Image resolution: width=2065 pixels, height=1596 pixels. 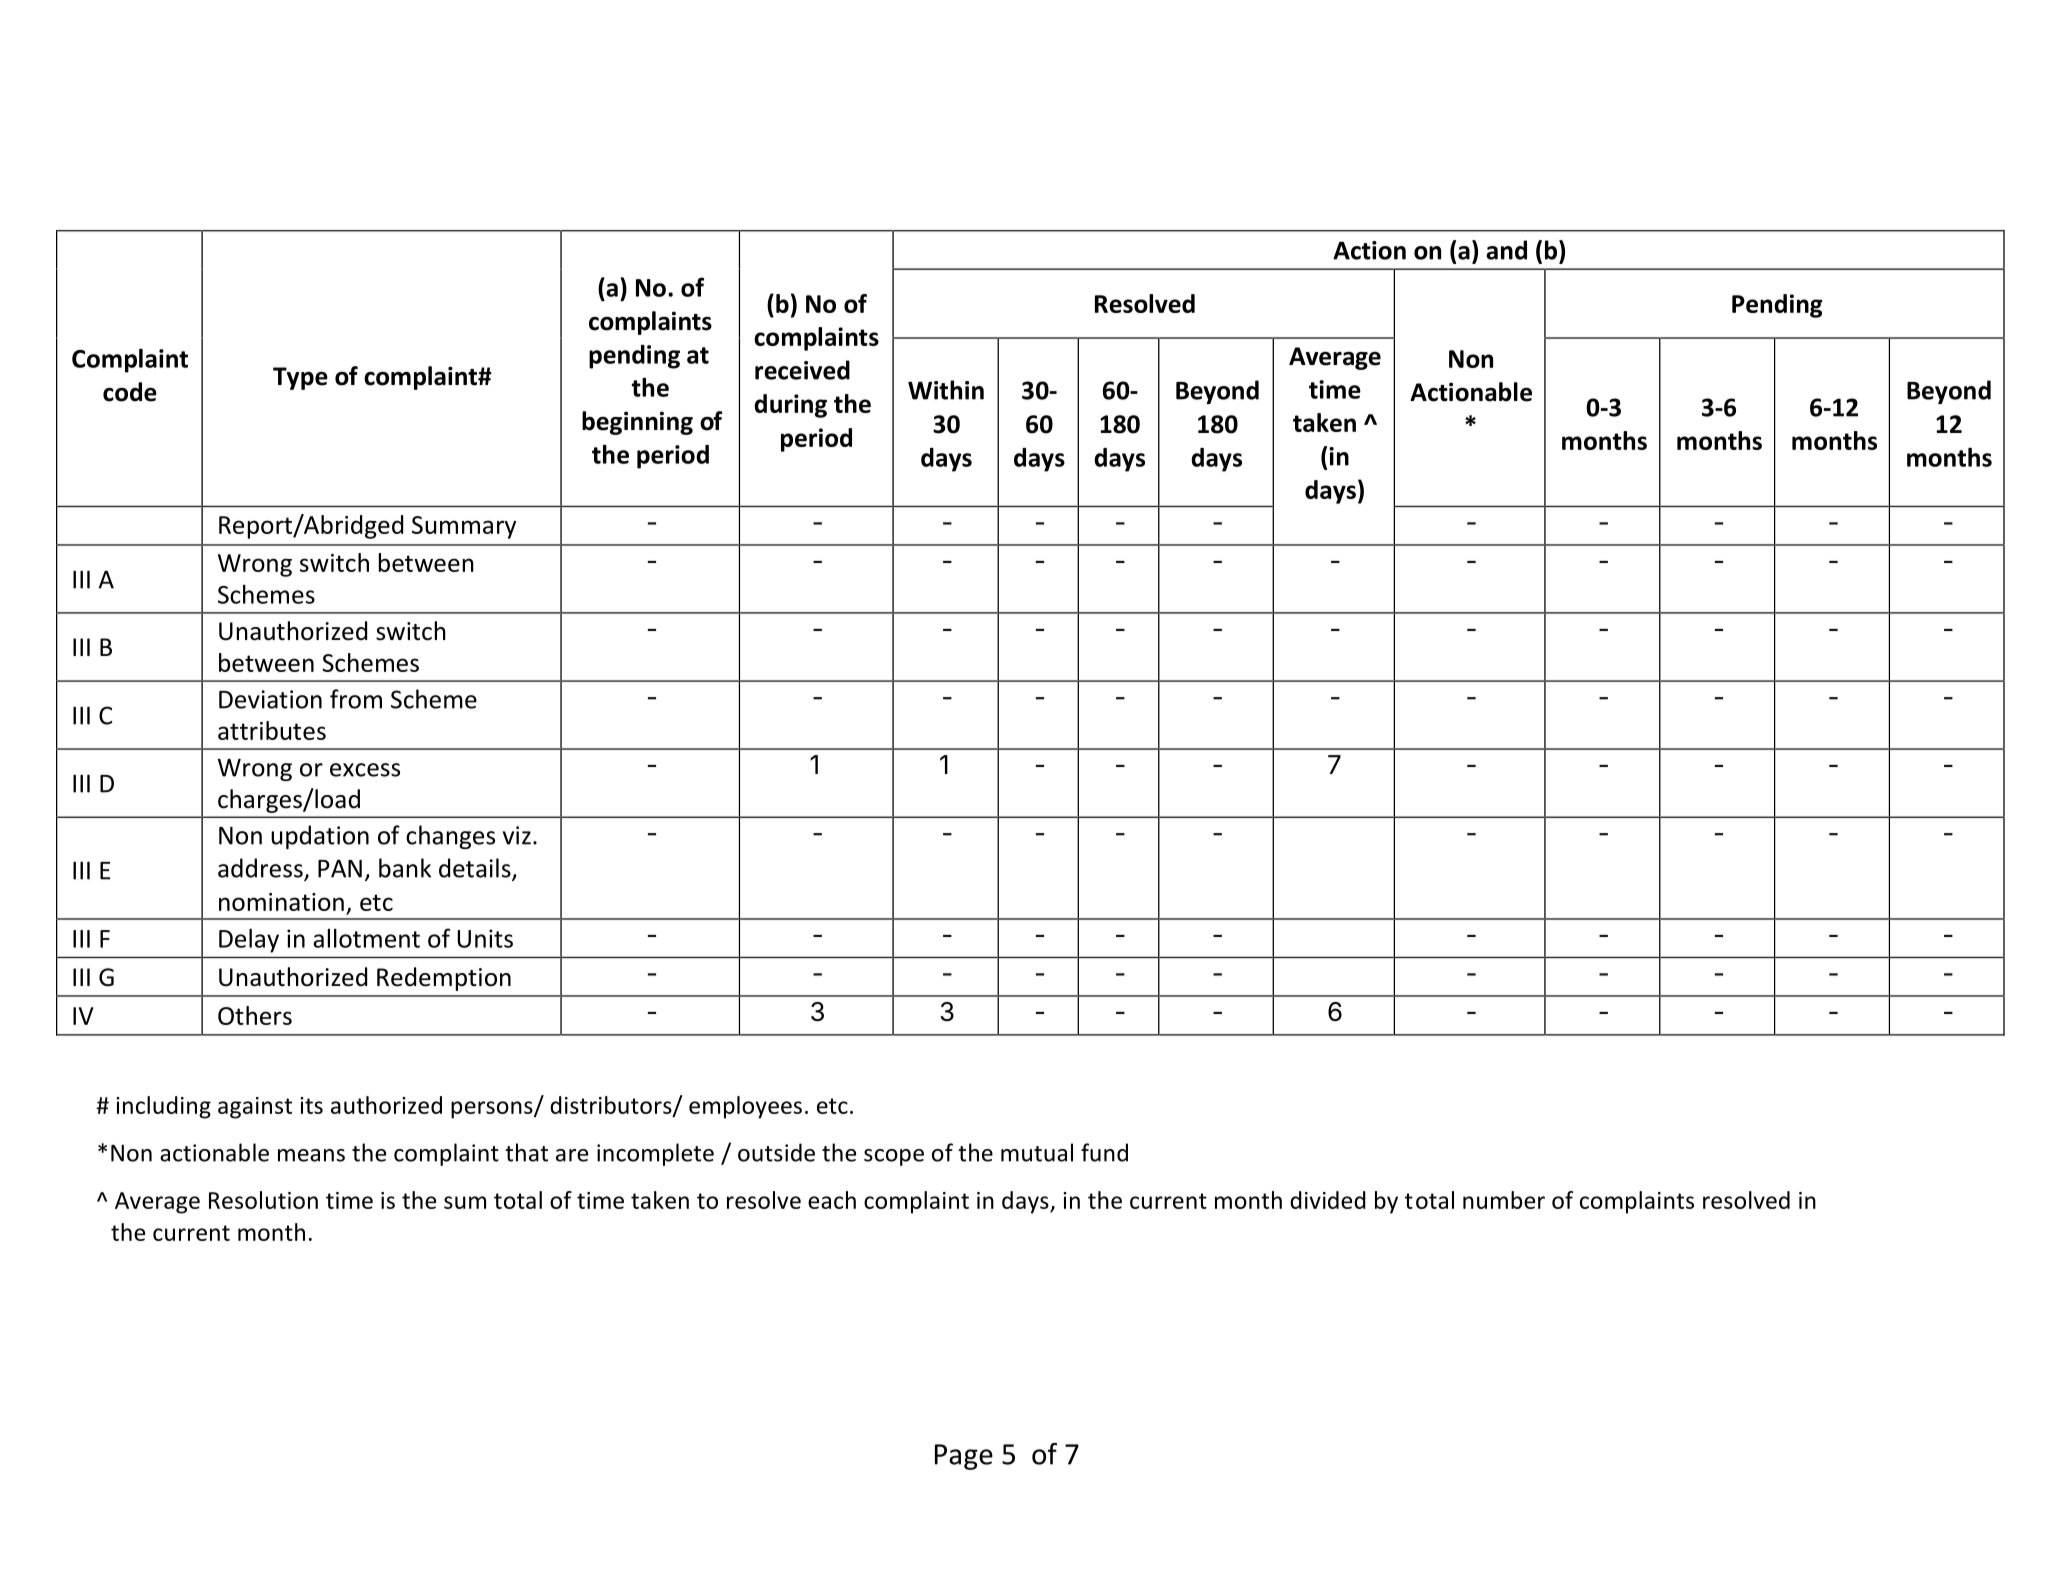 What do you see at coordinates (1104, 1152) in the screenshot?
I see `fund` at bounding box center [1104, 1152].
